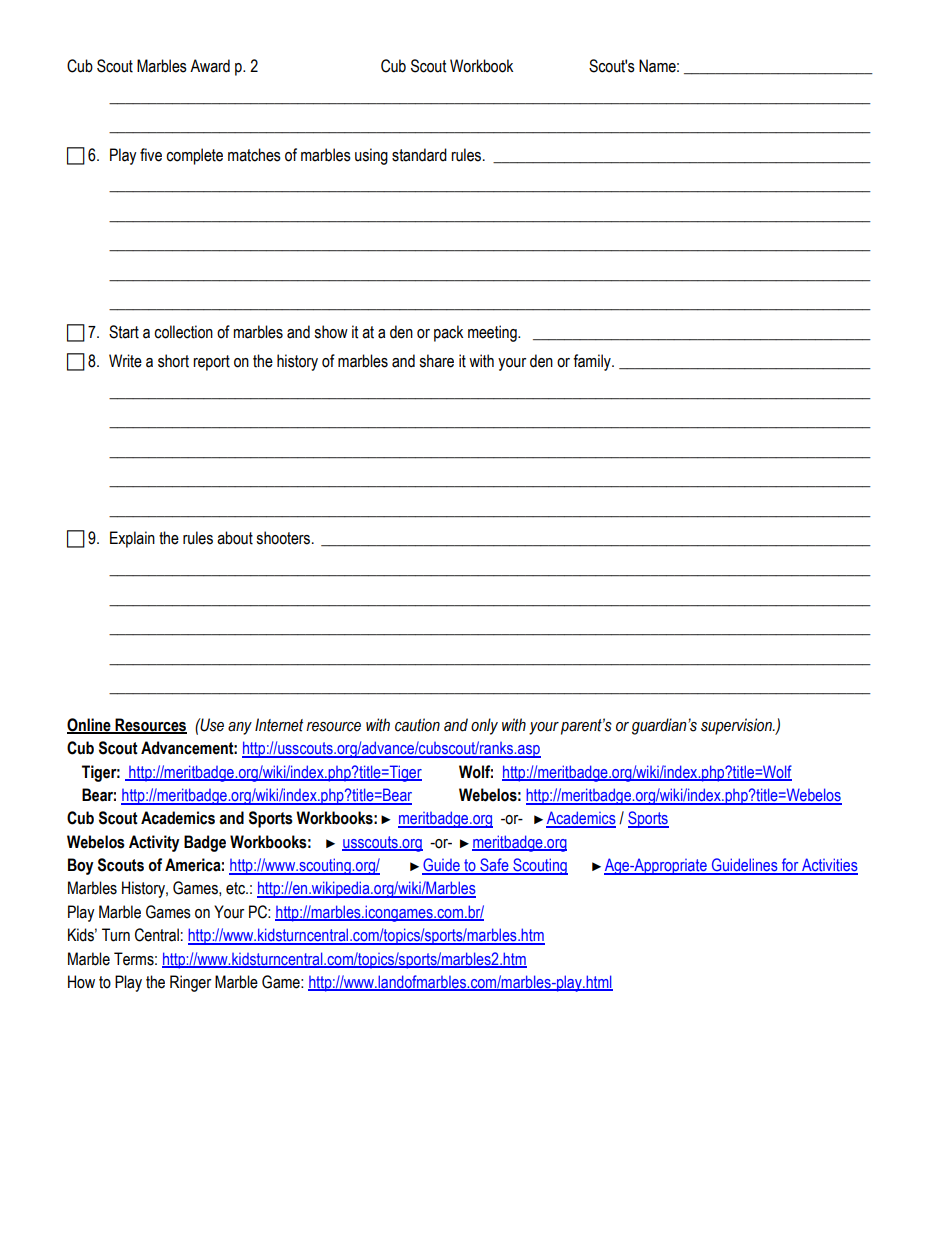  What do you see at coordinates (210, 66) in the page?
I see `Award` at bounding box center [210, 66].
